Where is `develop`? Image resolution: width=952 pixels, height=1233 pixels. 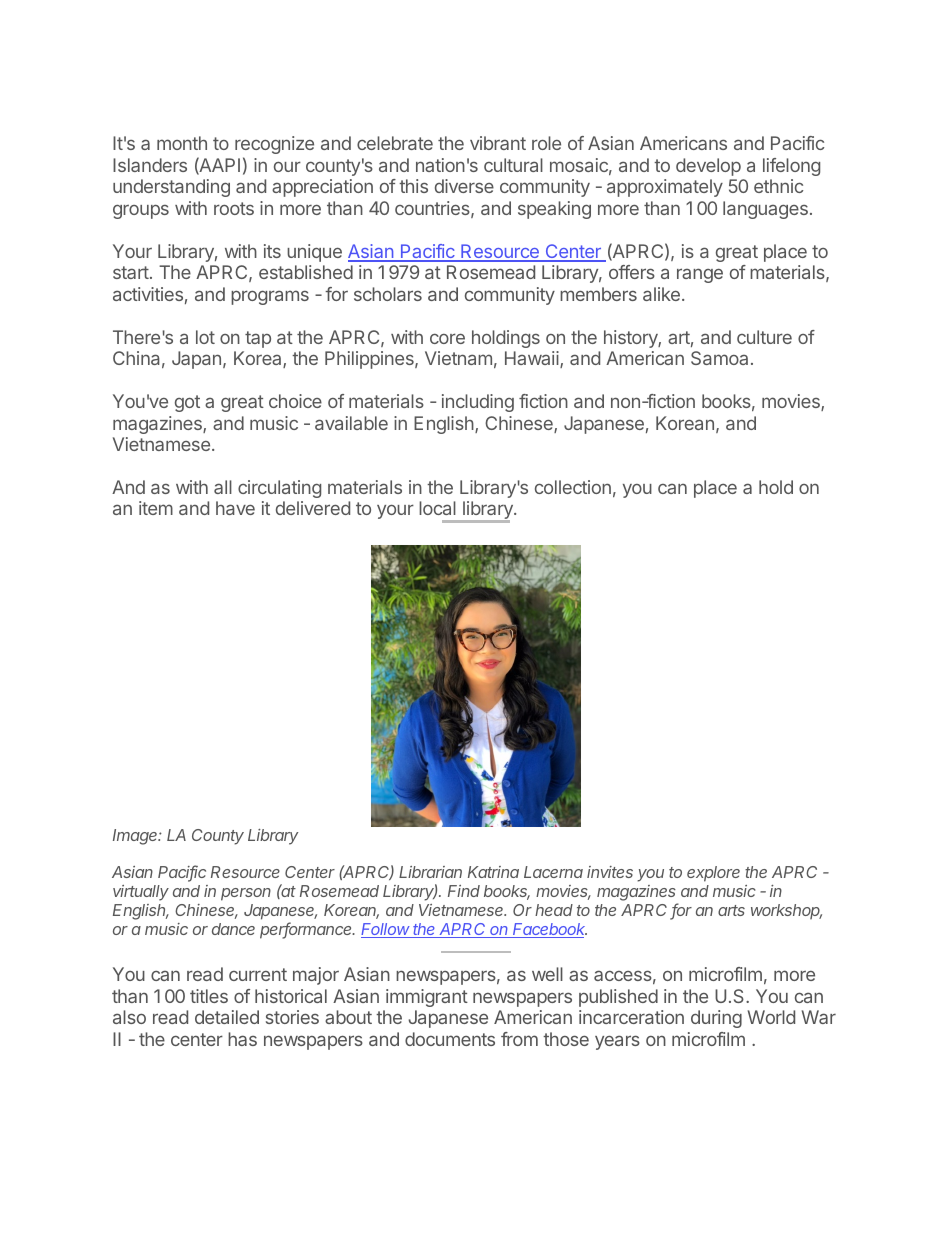 develop is located at coordinates (708, 167).
